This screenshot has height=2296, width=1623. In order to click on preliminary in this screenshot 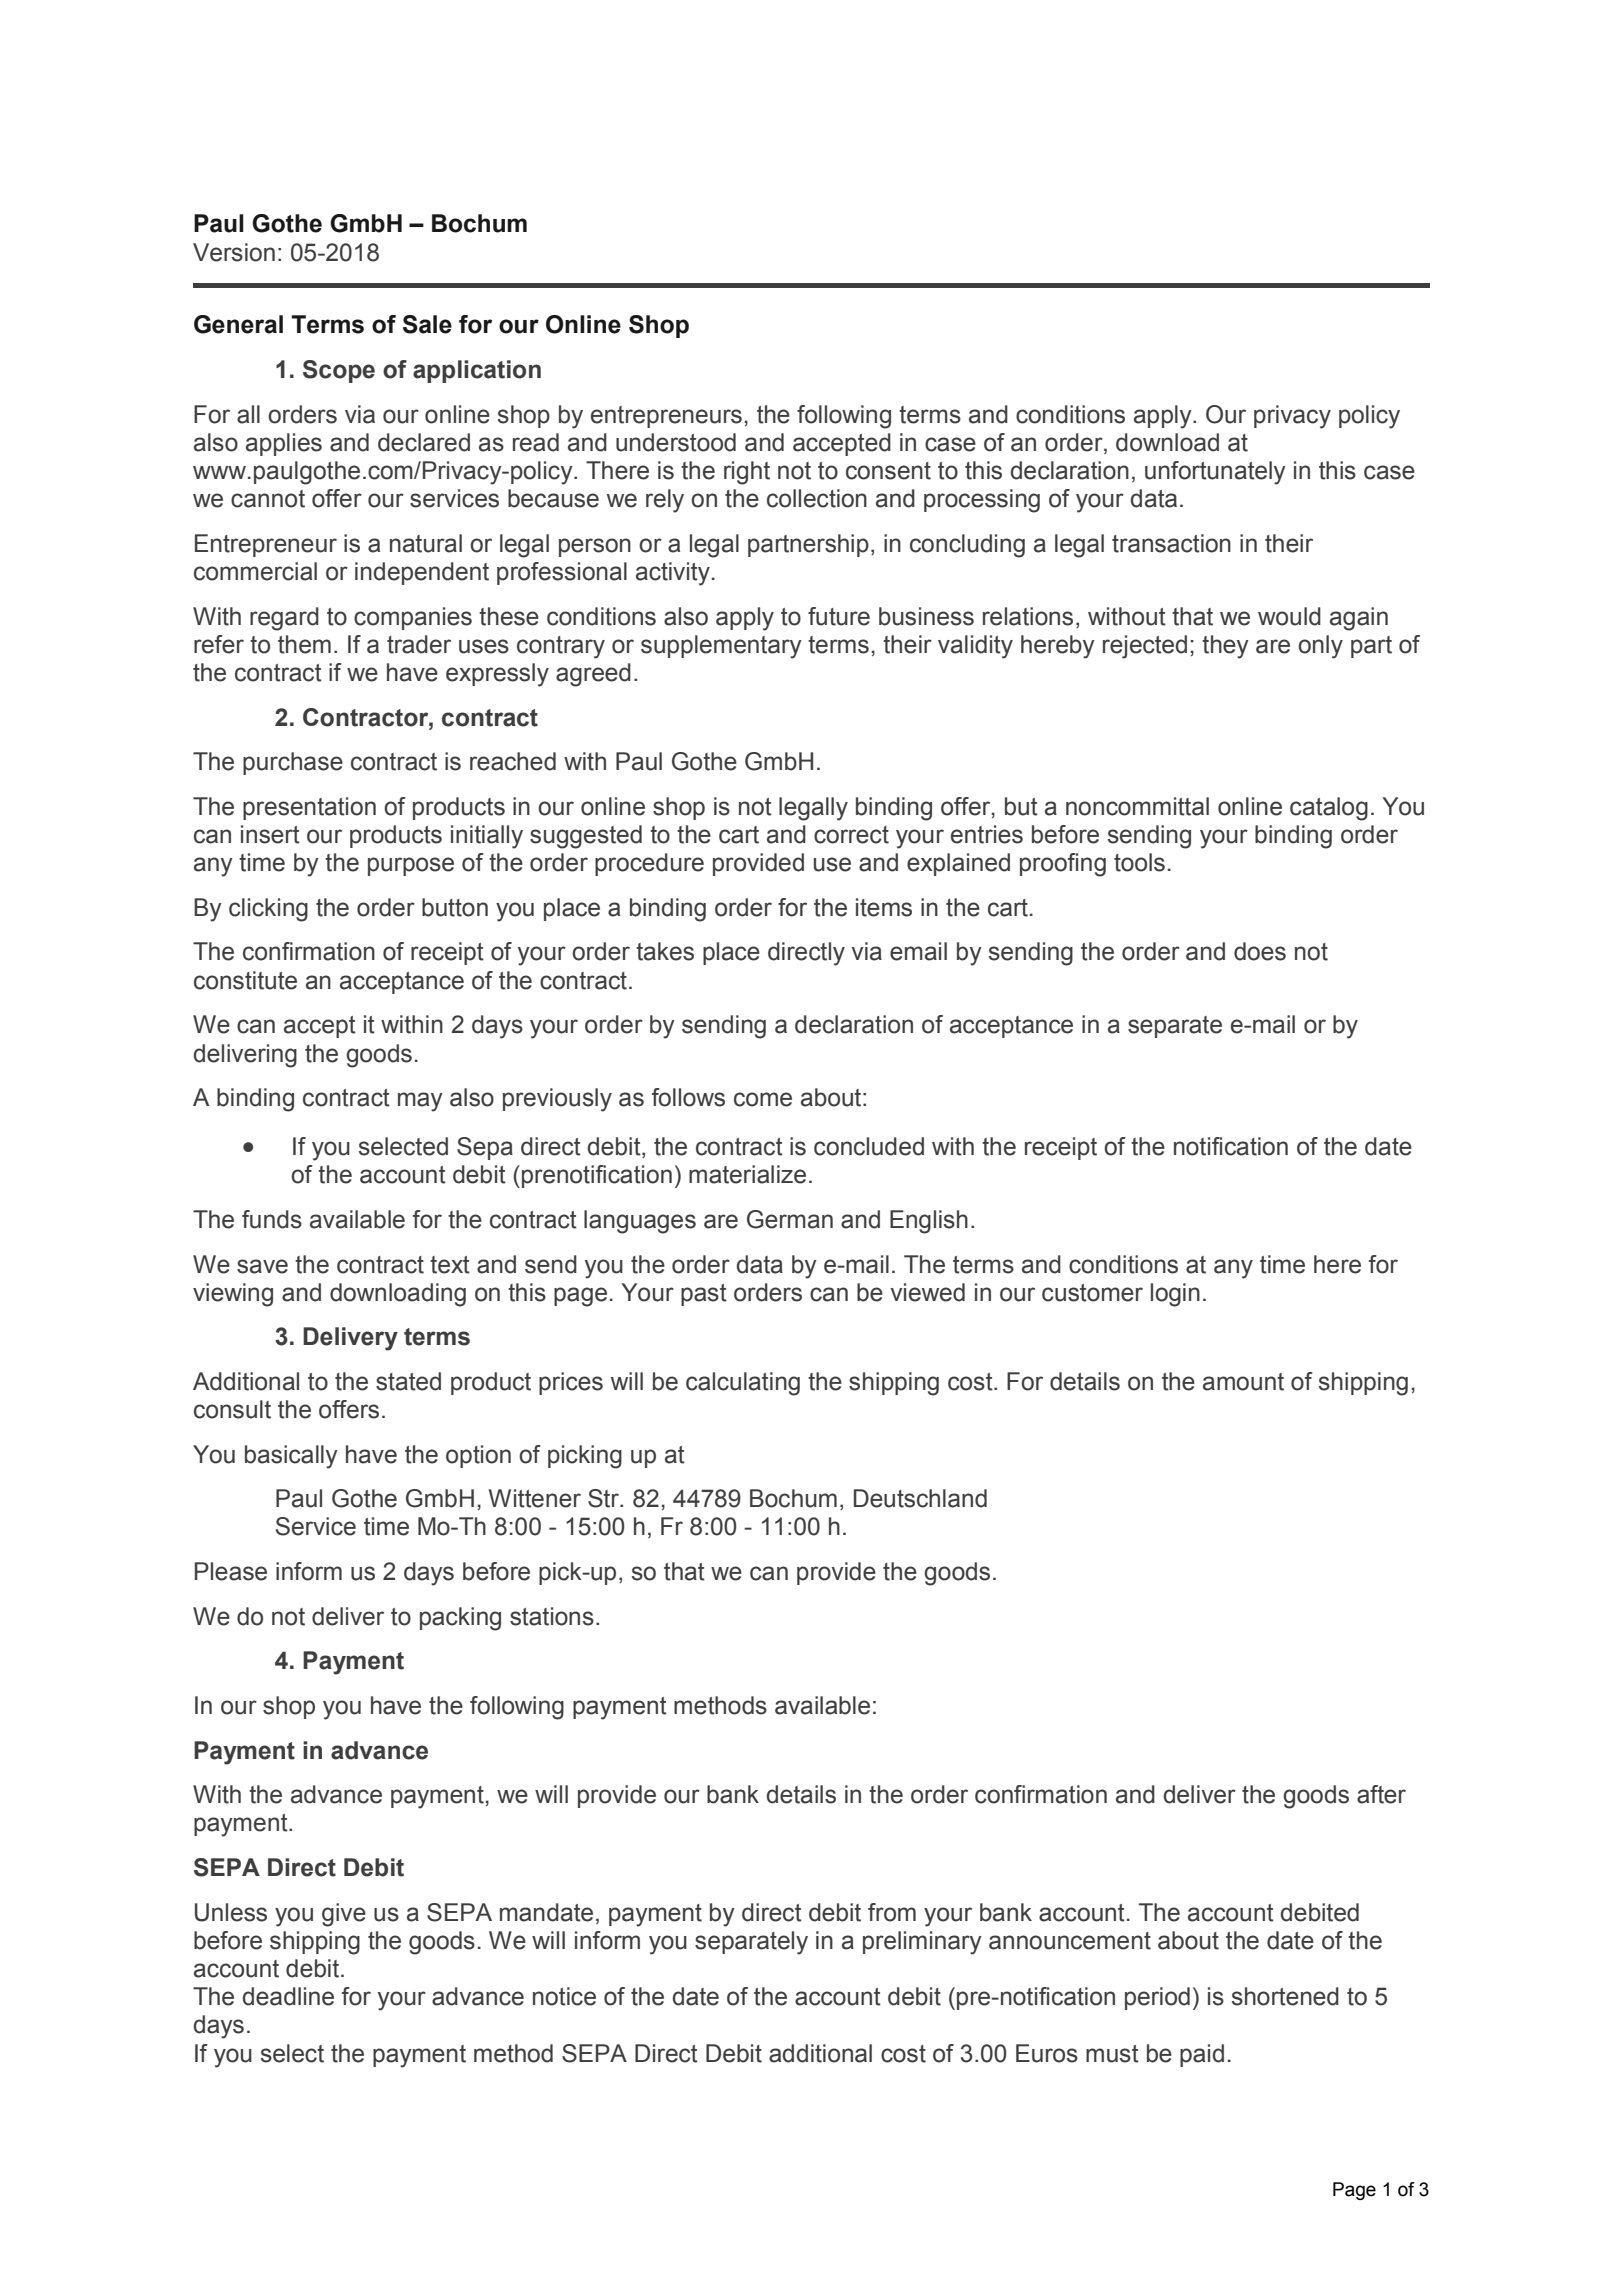, I will do `click(922, 1943)`.
